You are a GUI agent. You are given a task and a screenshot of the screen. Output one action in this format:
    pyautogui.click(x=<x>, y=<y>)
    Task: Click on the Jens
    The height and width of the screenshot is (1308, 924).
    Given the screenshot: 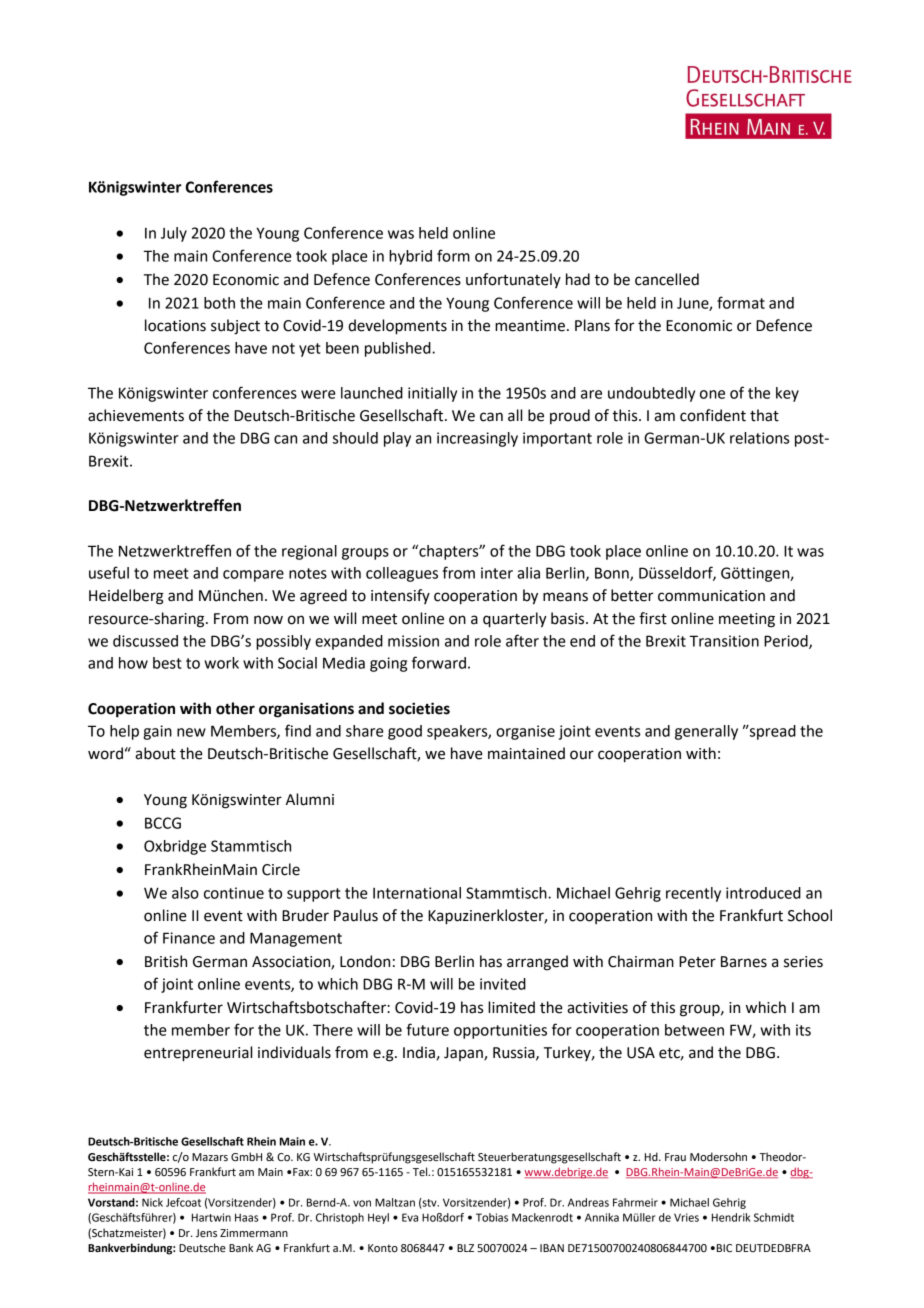 What is the action you would take?
    pyautogui.click(x=206, y=1233)
